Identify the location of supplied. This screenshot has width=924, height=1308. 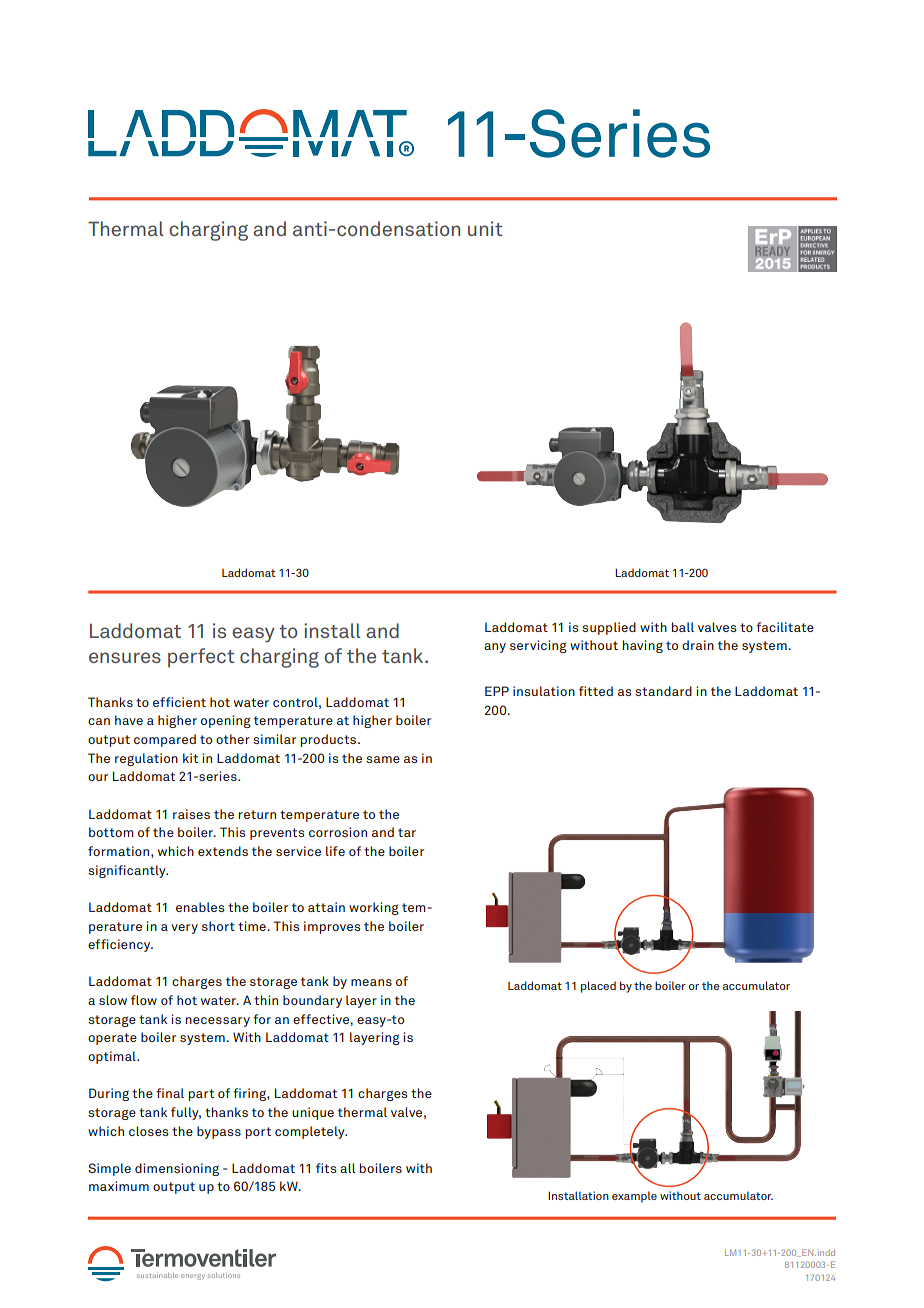
(609, 628).
